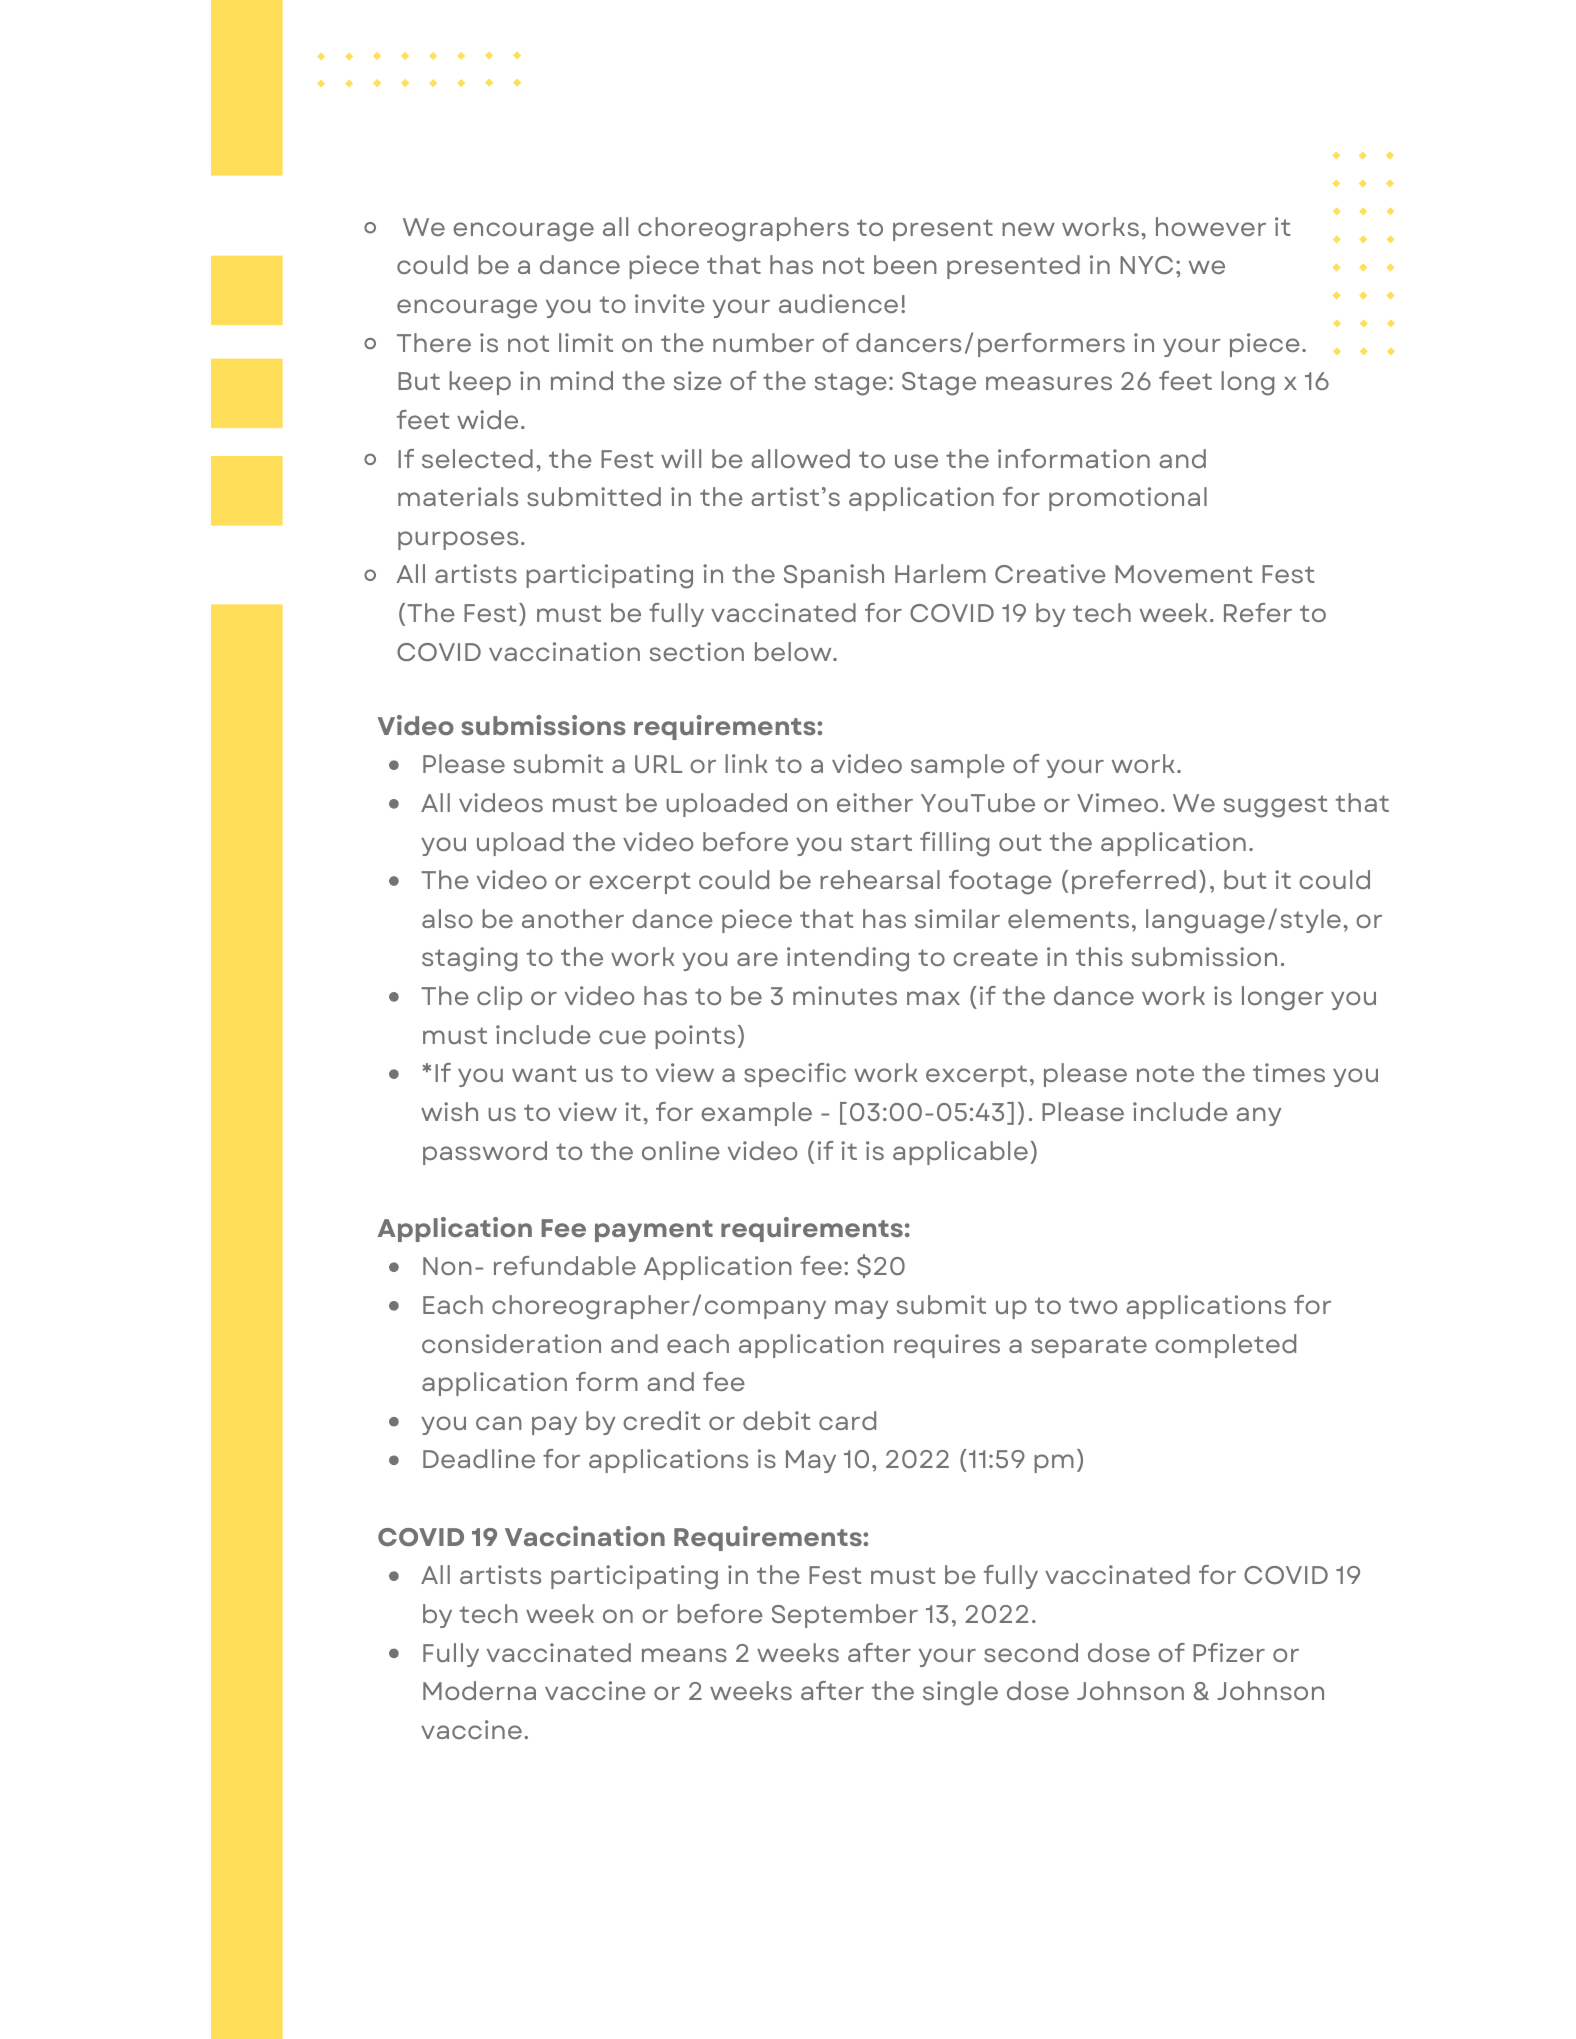 The width and height of the page is (1576, 2039). Describe the element at coordinates (848, 959) in the page. I see `intending` at that location.
